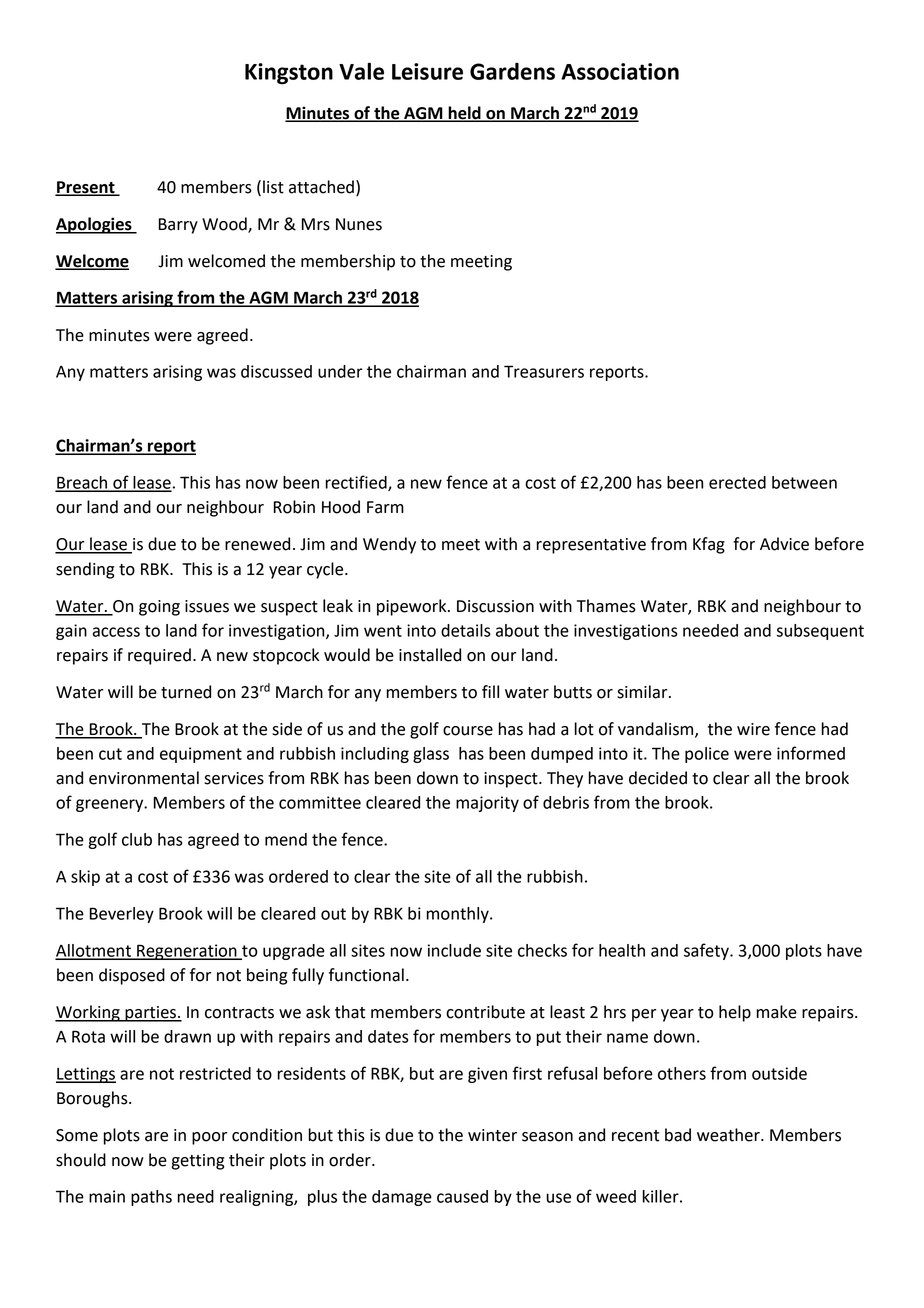  I want to click on getting, so click(197, 1162).
